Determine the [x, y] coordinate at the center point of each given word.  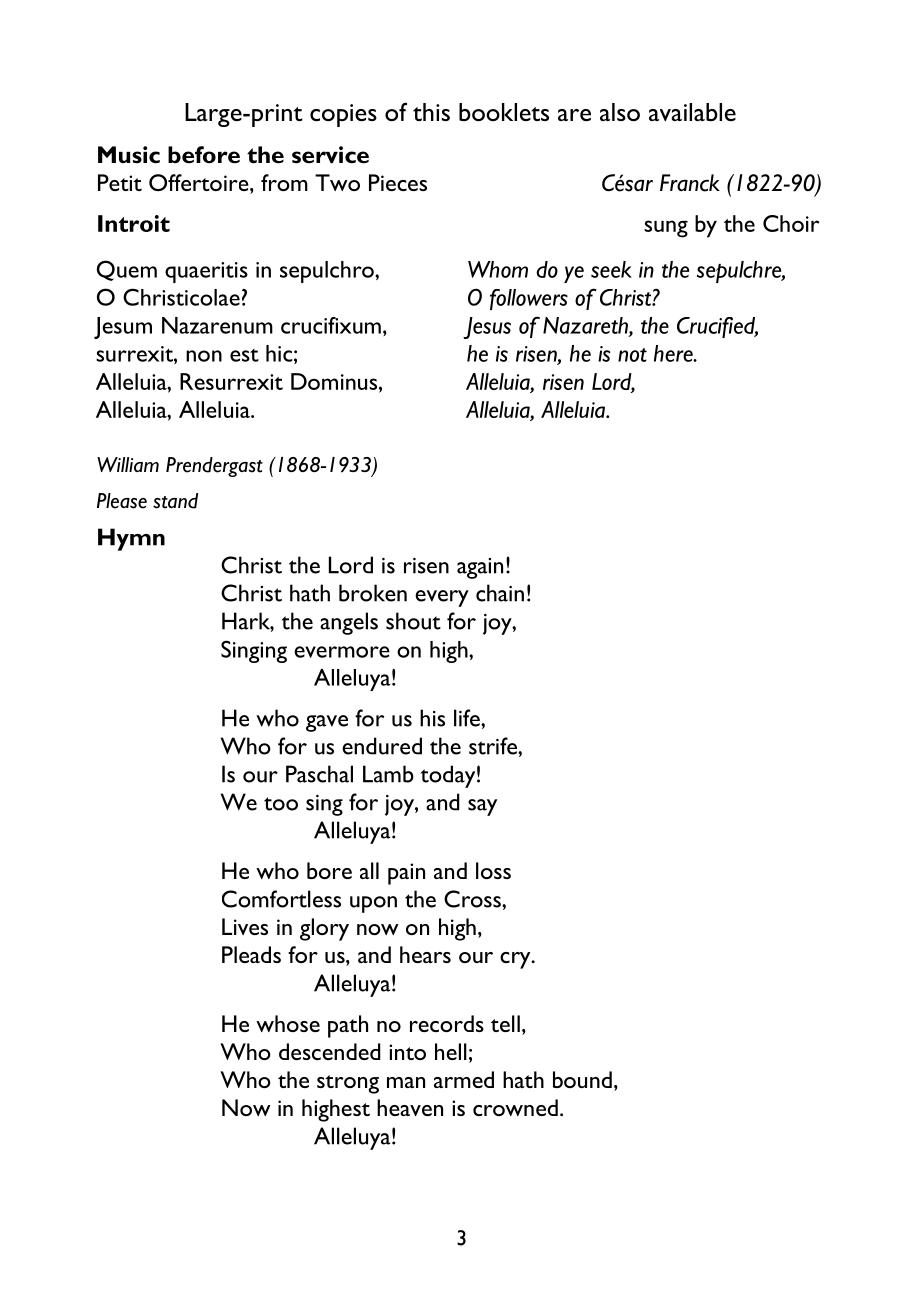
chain [500, 593]
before [204, 155]
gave [327, 723]
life [468, 718]
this [431, 112]
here [674, 353]
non [204, 356]
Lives [245, 926]
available [692, 112]
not [632, 355]
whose [288, 1023]
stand [175, 501]
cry [516, 960]
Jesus [487, 328]
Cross [473, 899]
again [480, 568]
